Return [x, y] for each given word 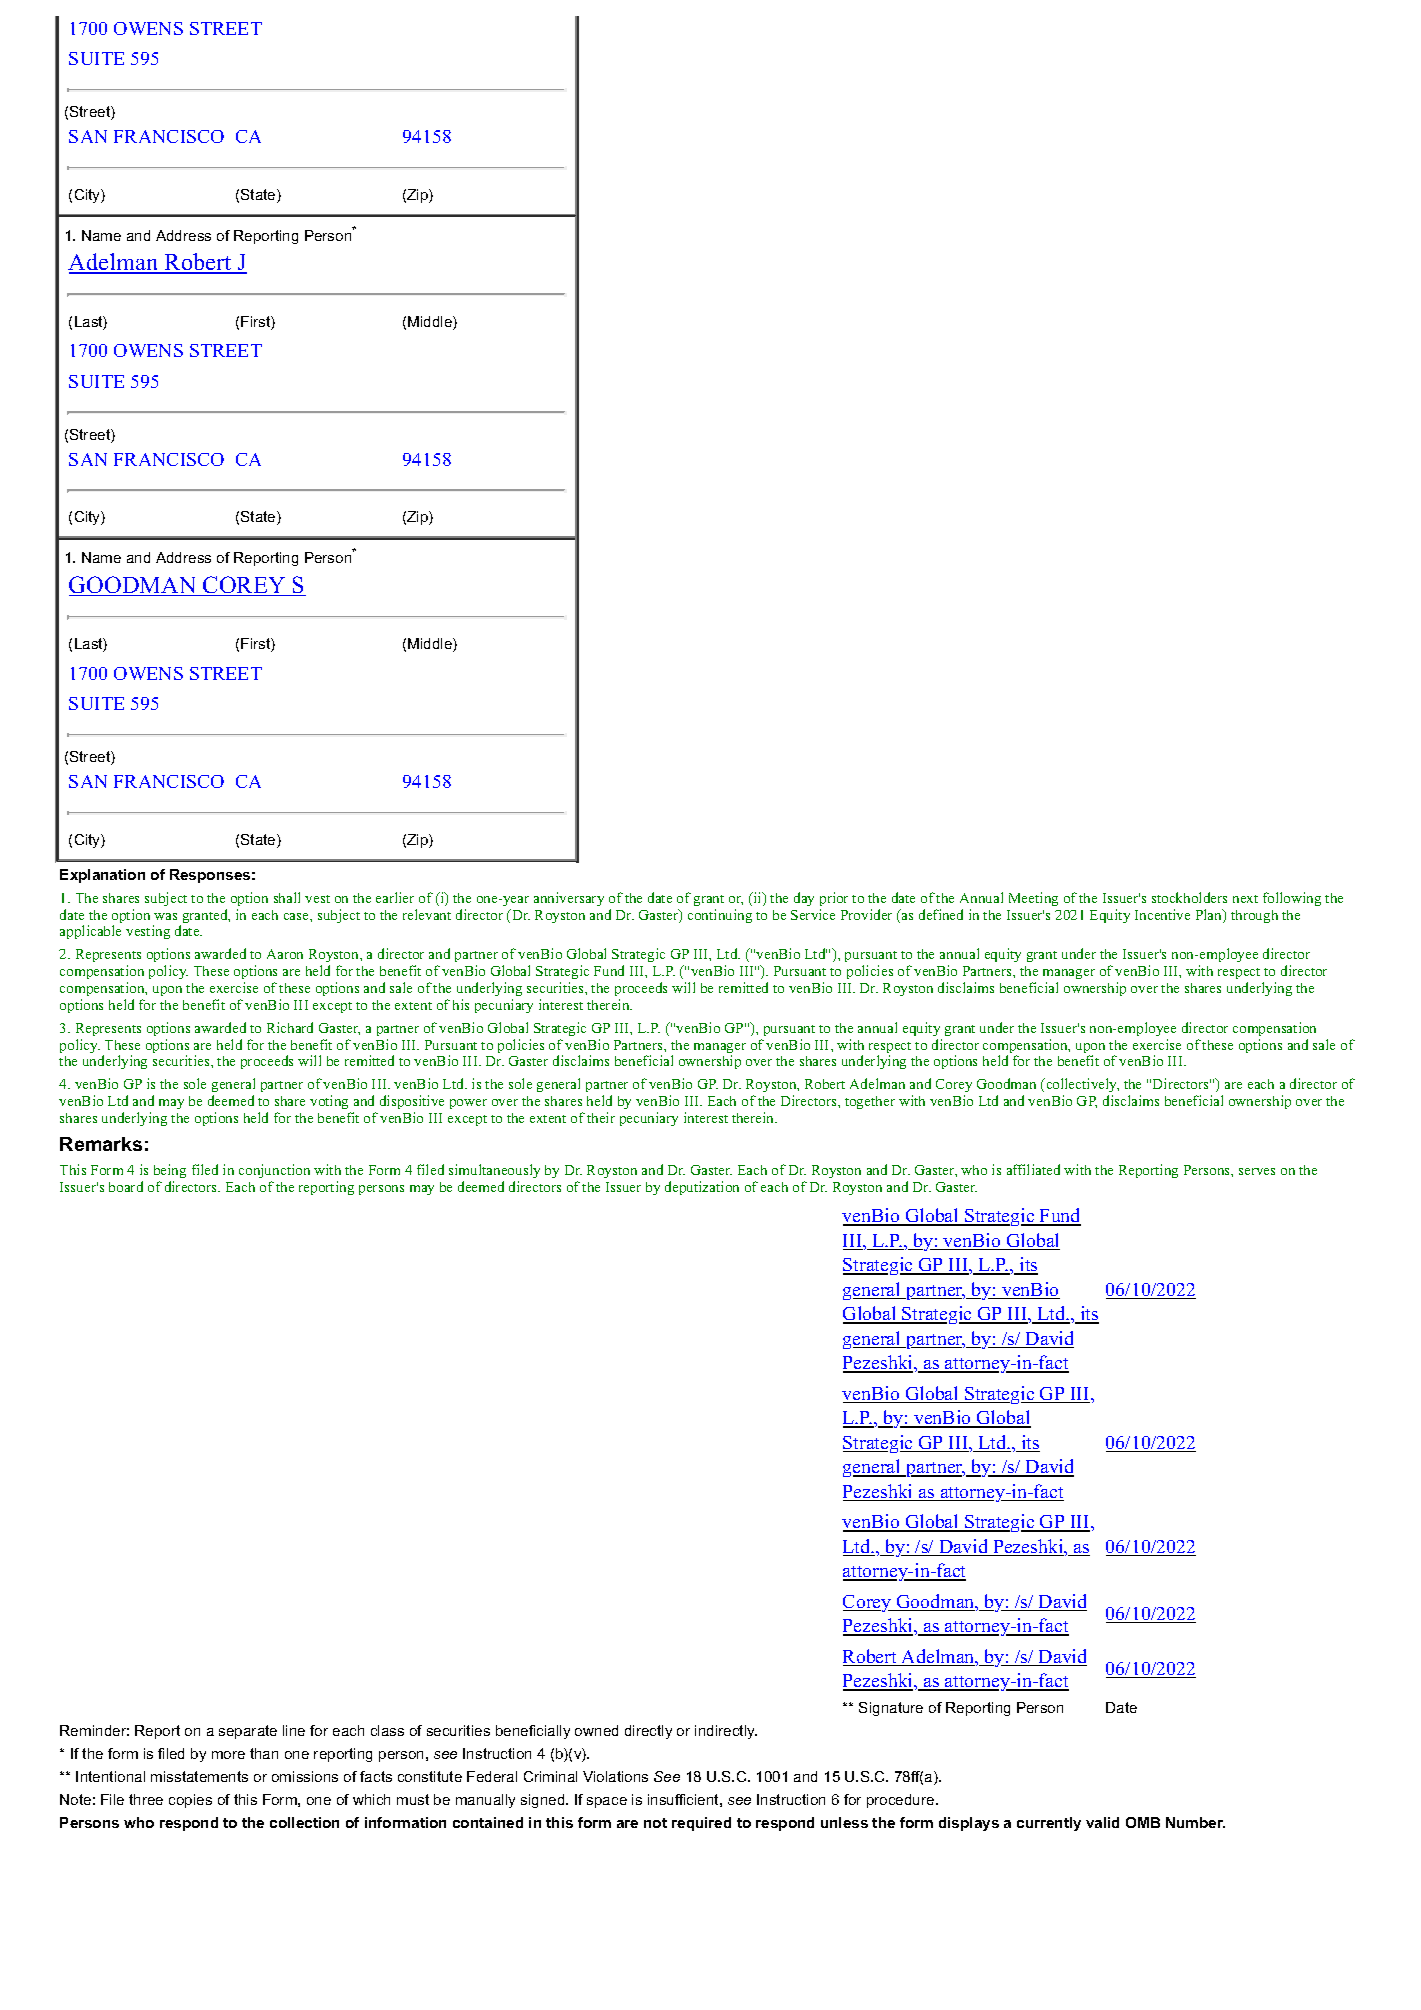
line [294, 1730]
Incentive [1162, 914]
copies [190, 1801]
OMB [1143, 1822]
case [297, 916]
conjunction [274, 1171]
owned [596, 1730]
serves [1257, 1171]
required [701, 1824]
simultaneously [494, 1171]
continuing [720, 916]
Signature [891, 1709]
